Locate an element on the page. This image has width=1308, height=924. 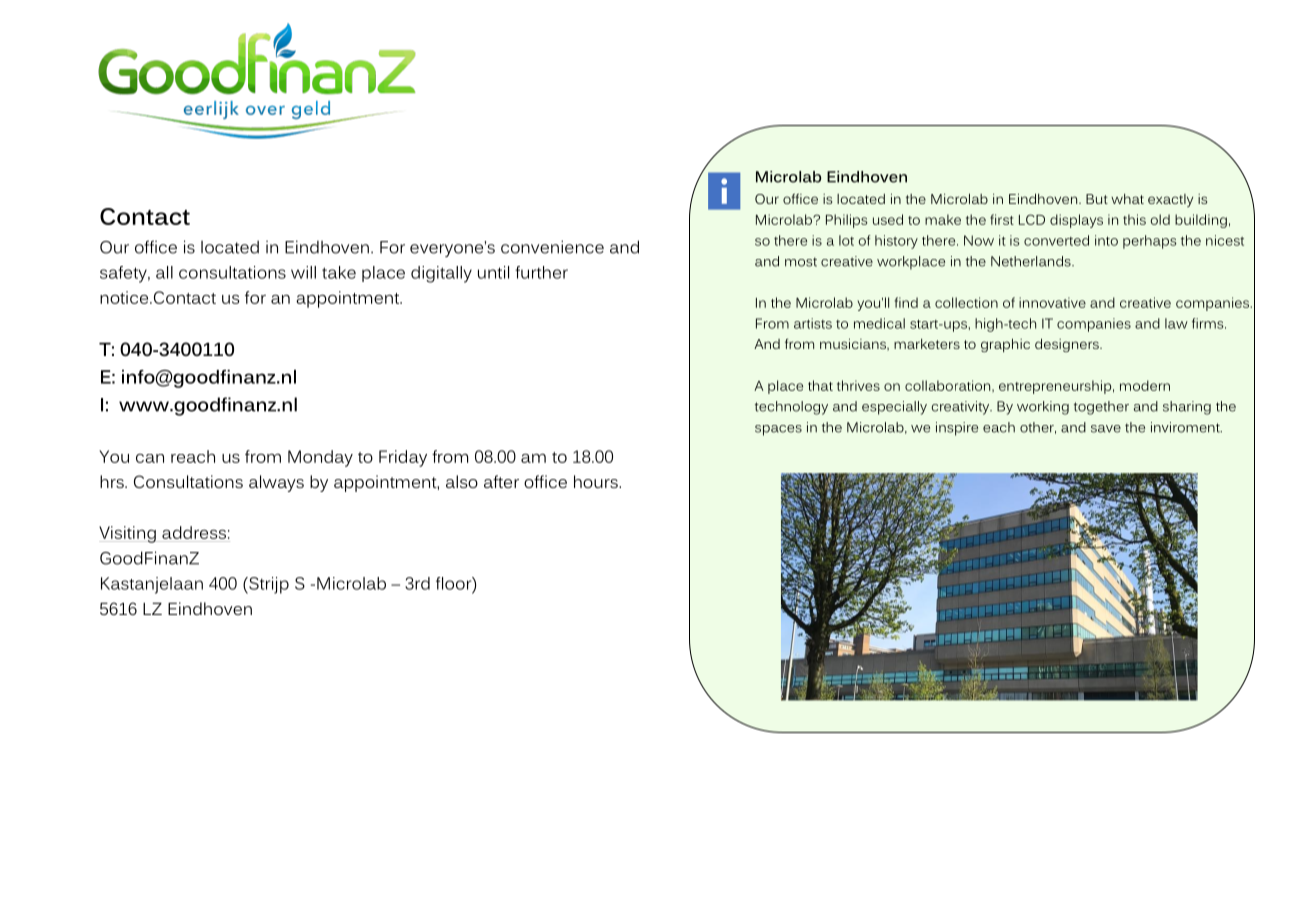
address is located at coordinates (194, 532).
